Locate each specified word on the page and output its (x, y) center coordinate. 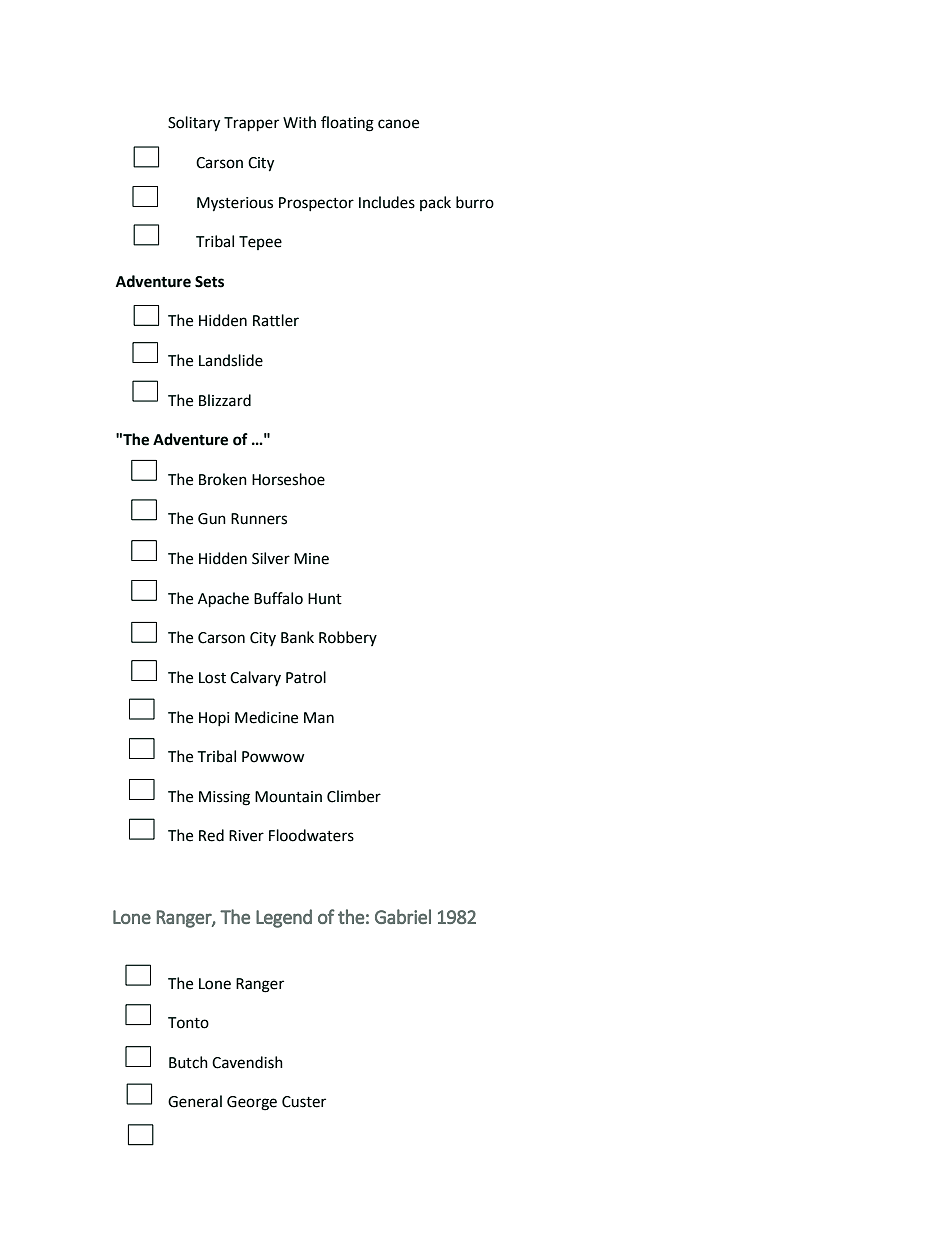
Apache (223, 600)
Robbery (348, 638)
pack (435, 203)
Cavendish (247, 1062)
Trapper (251, 124)
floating (347, 124)
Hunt (325, 599)
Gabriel (403, 916)
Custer (304, 1102)
